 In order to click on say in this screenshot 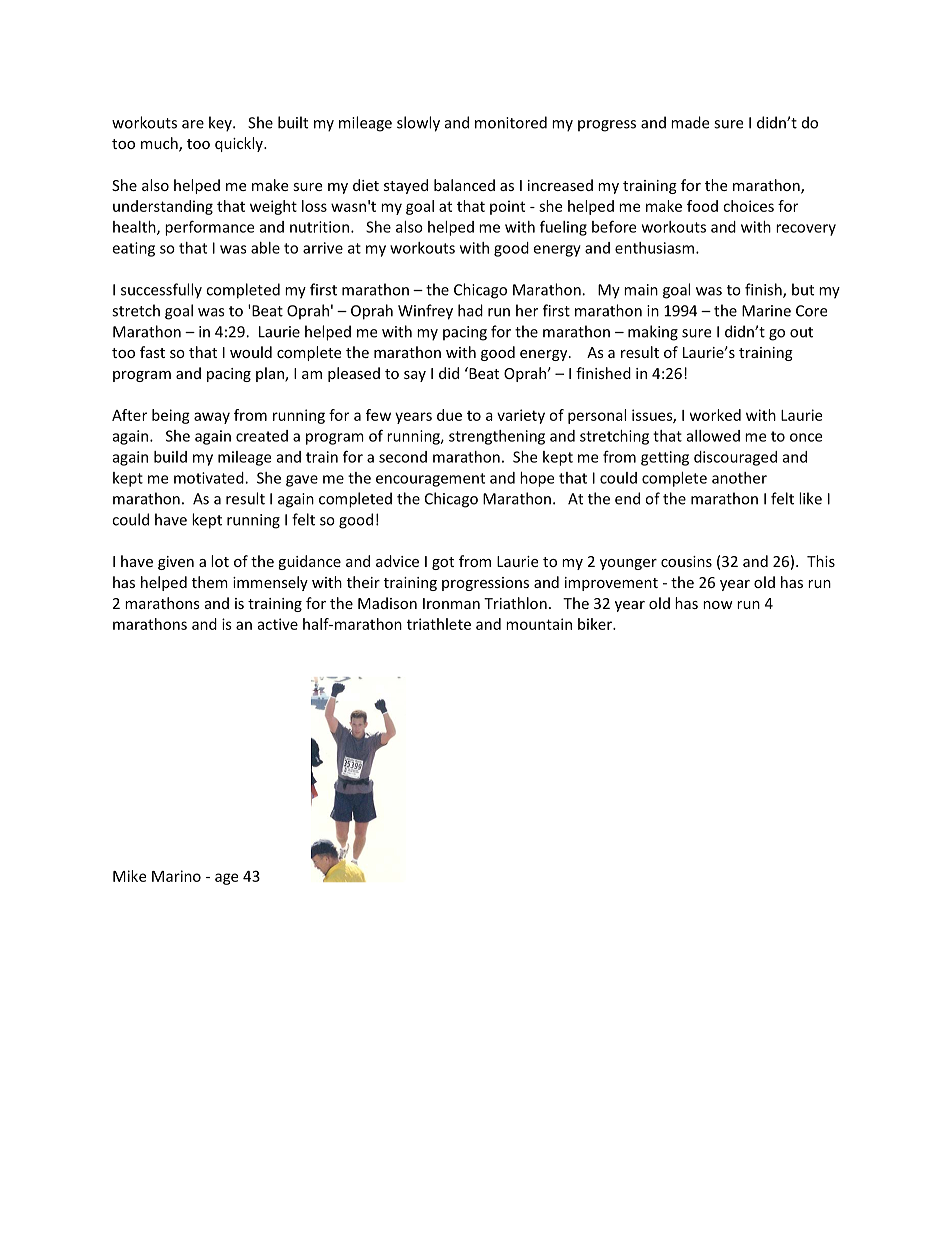, I will do `click(415, 376)`.
